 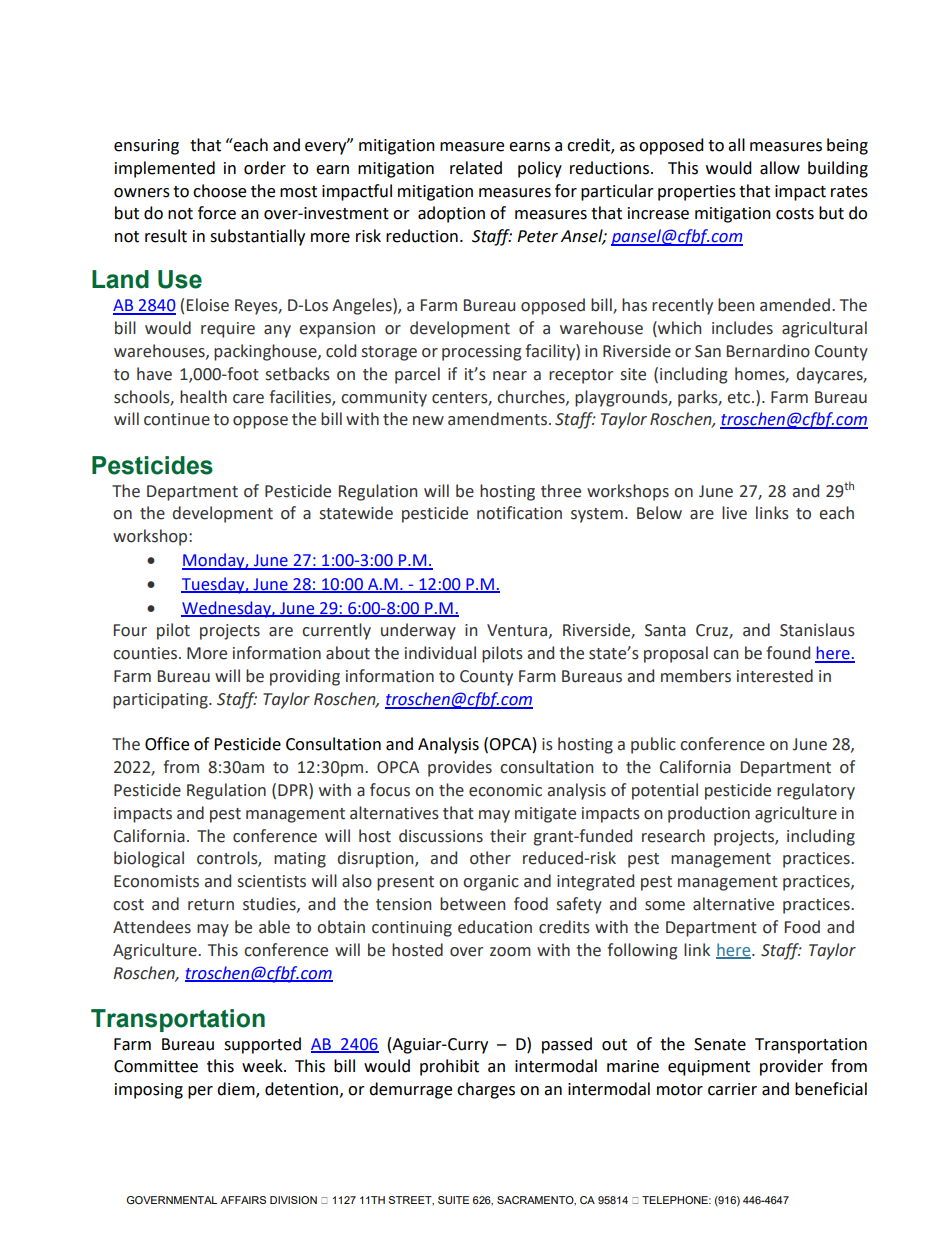 I want to click on SUITE, so click(x=453, y=1200).
